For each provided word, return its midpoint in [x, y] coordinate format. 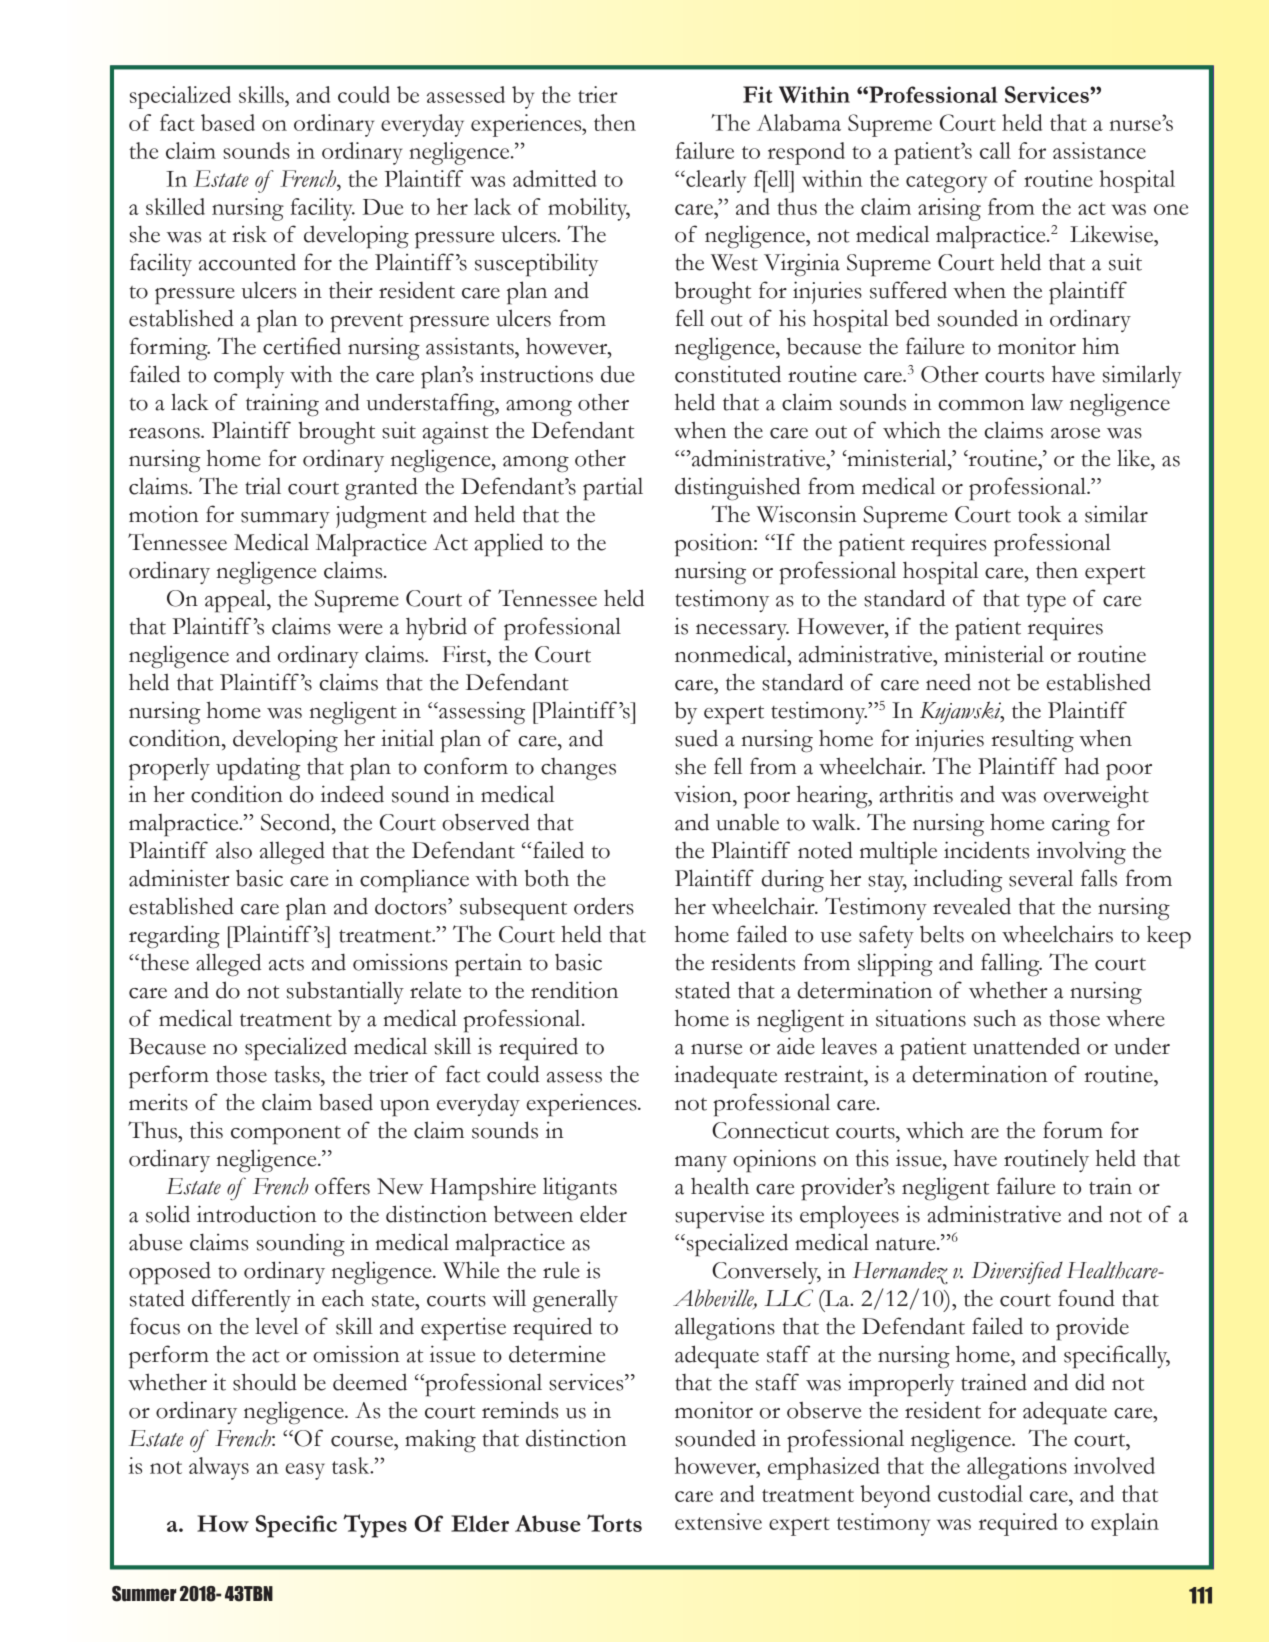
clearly [715, 181]
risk [249, 234]
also [234, 850]
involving [1081, 853]
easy [305, 1471]
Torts [614, 1523]
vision [704, 794]
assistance [1099, 150]
